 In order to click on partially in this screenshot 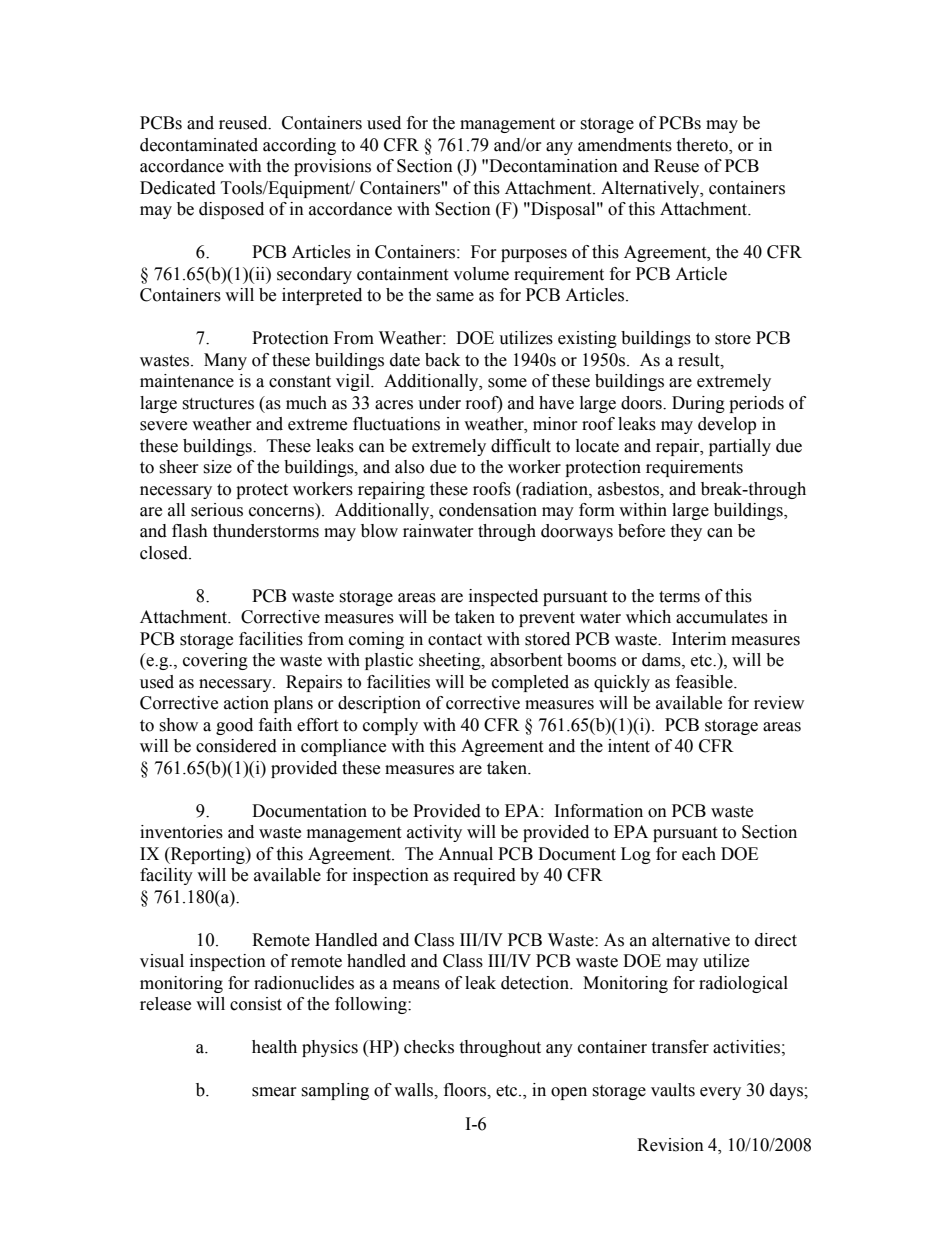, I will do `click(740, 447)`.
